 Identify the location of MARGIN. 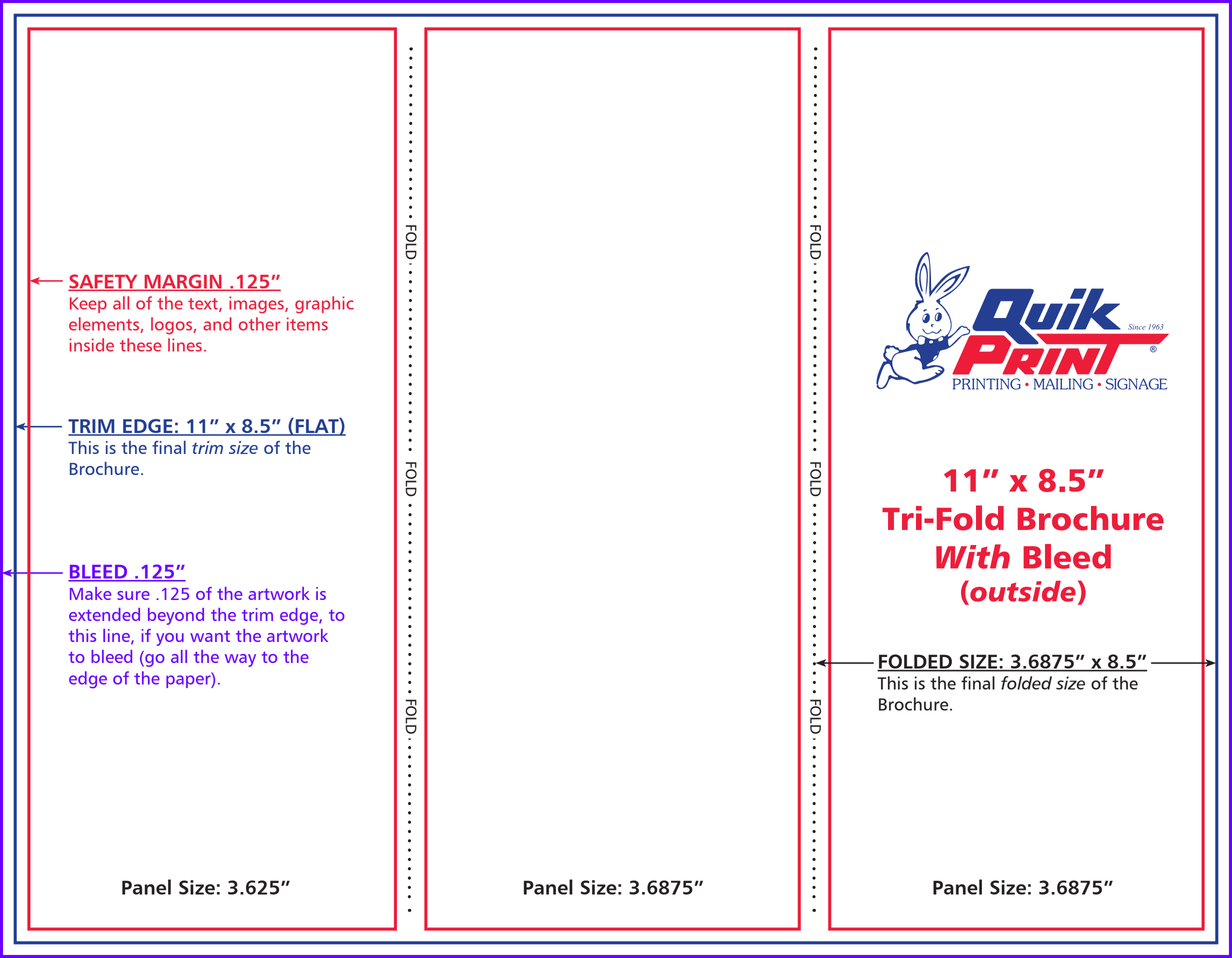
(183, 282).
